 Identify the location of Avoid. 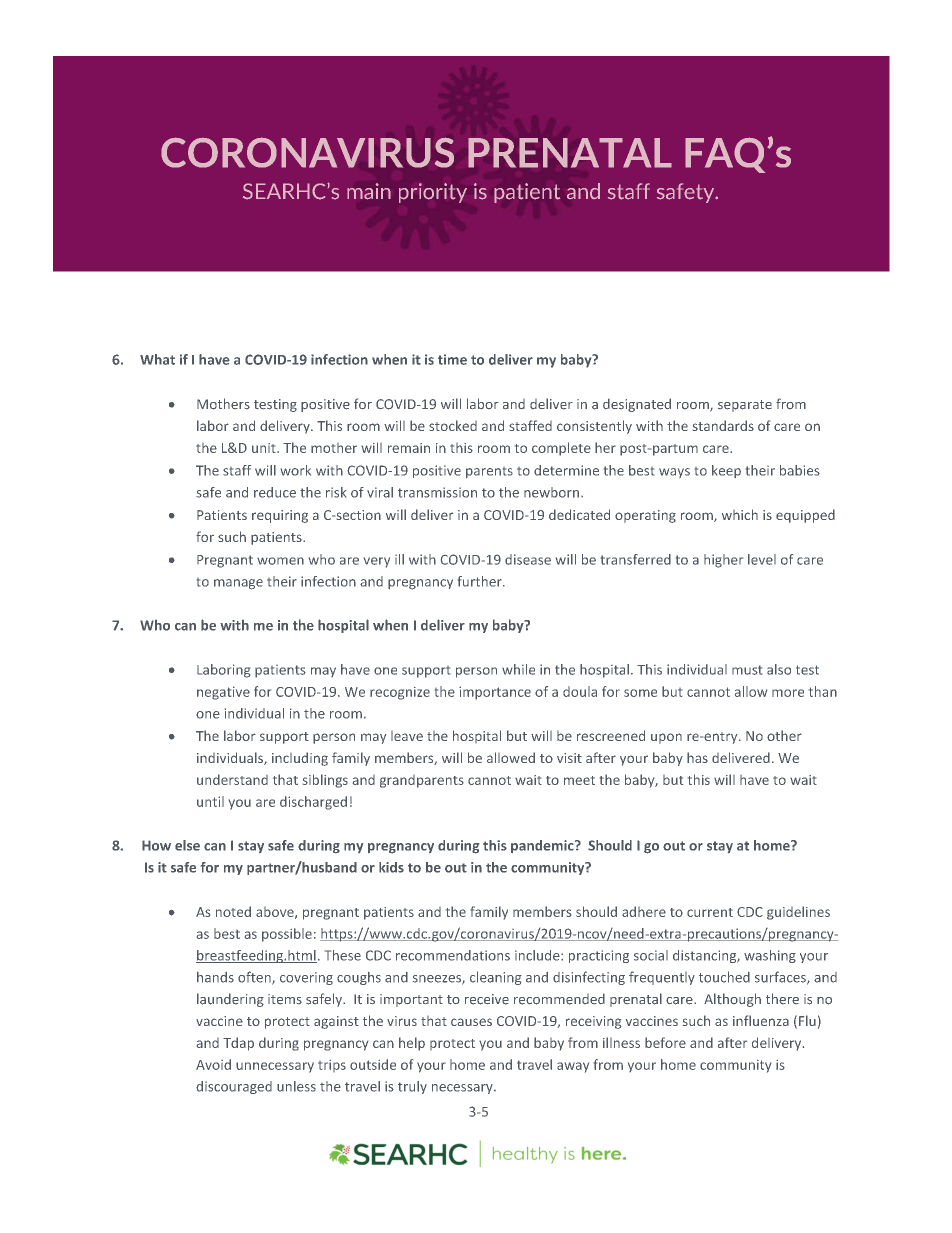
(213, 1064).
